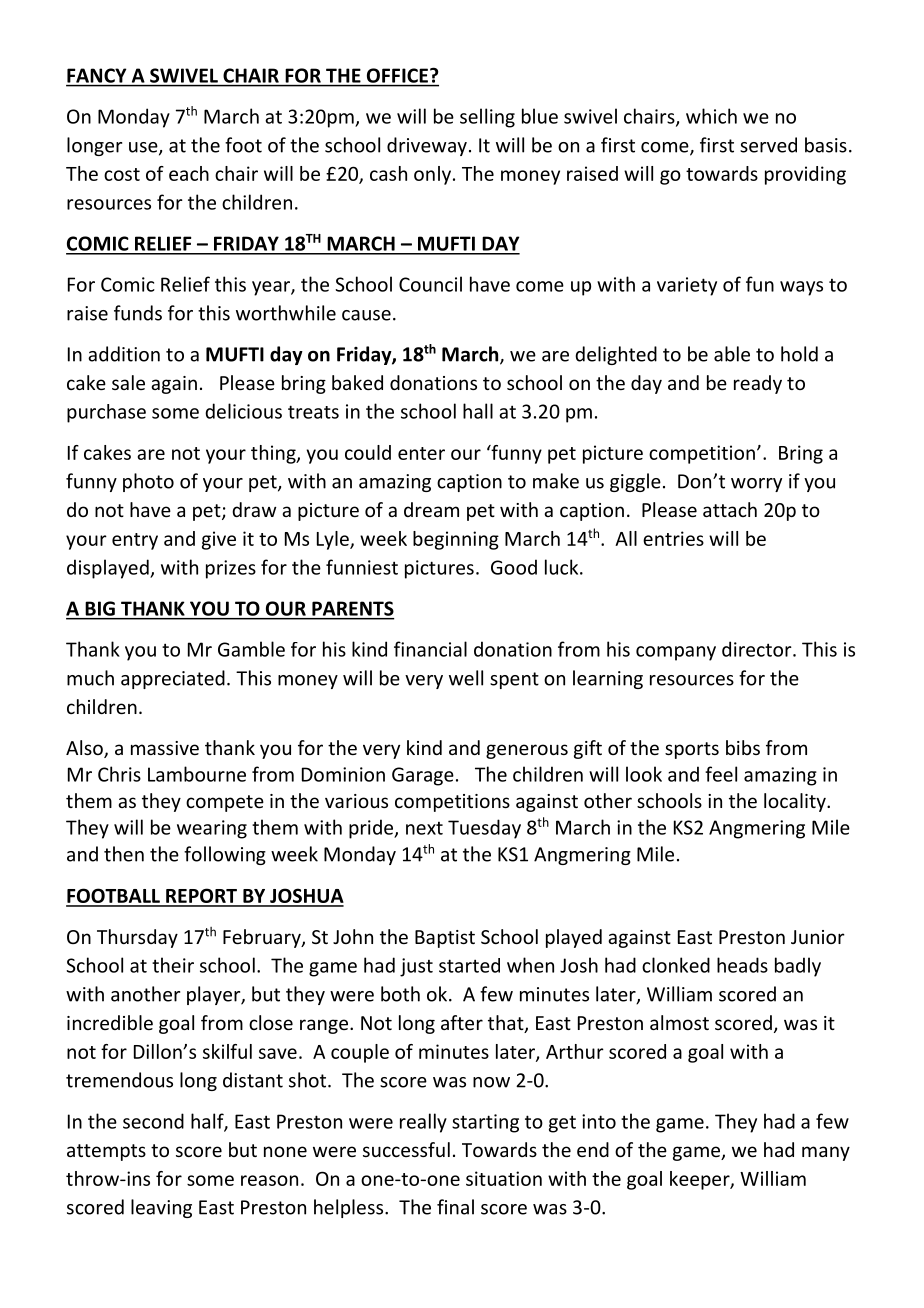  I want to click on appreciated, so click(173, 679).
